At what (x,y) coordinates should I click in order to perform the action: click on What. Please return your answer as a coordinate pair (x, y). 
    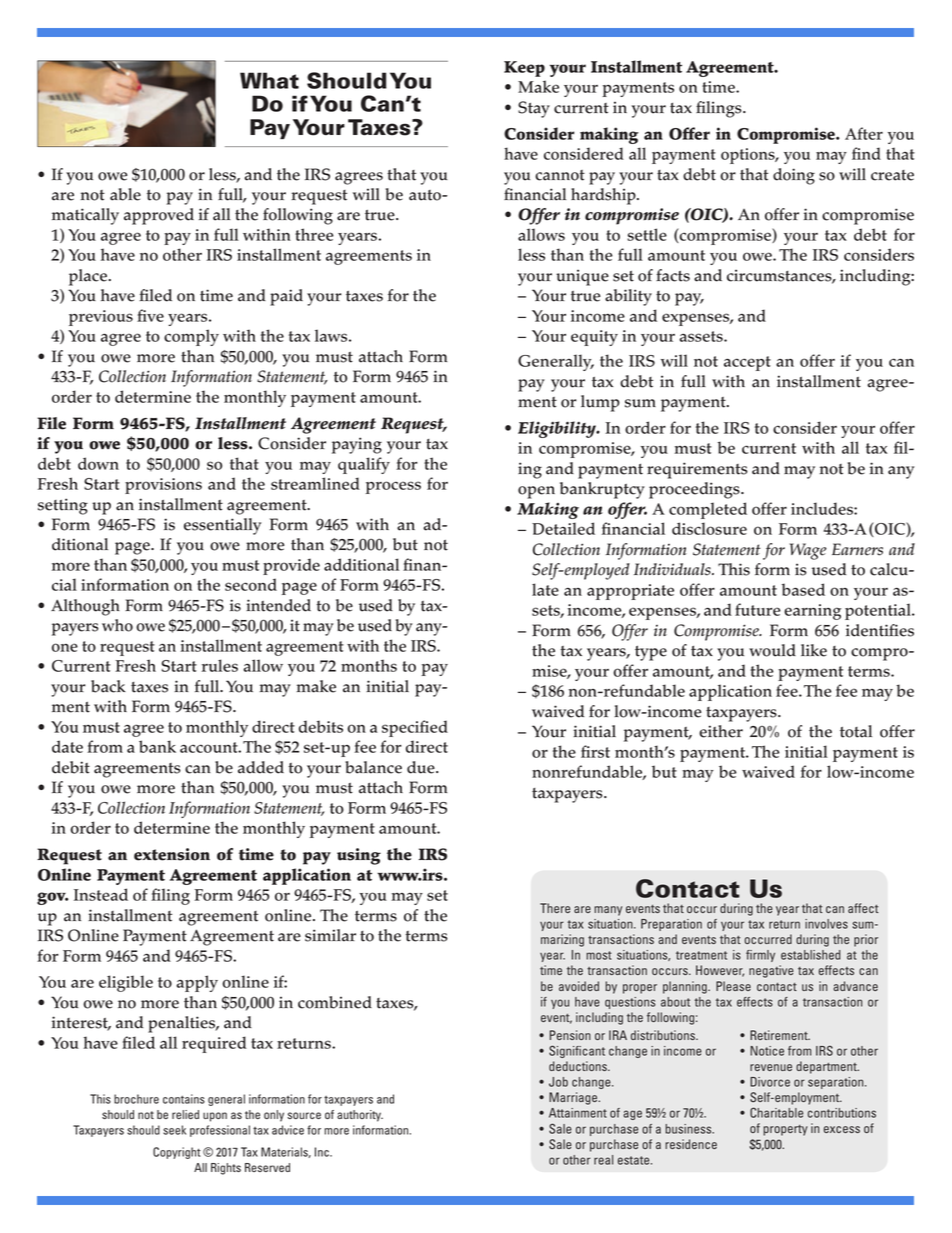
    Looking at the image, I should click on (269, 80).
